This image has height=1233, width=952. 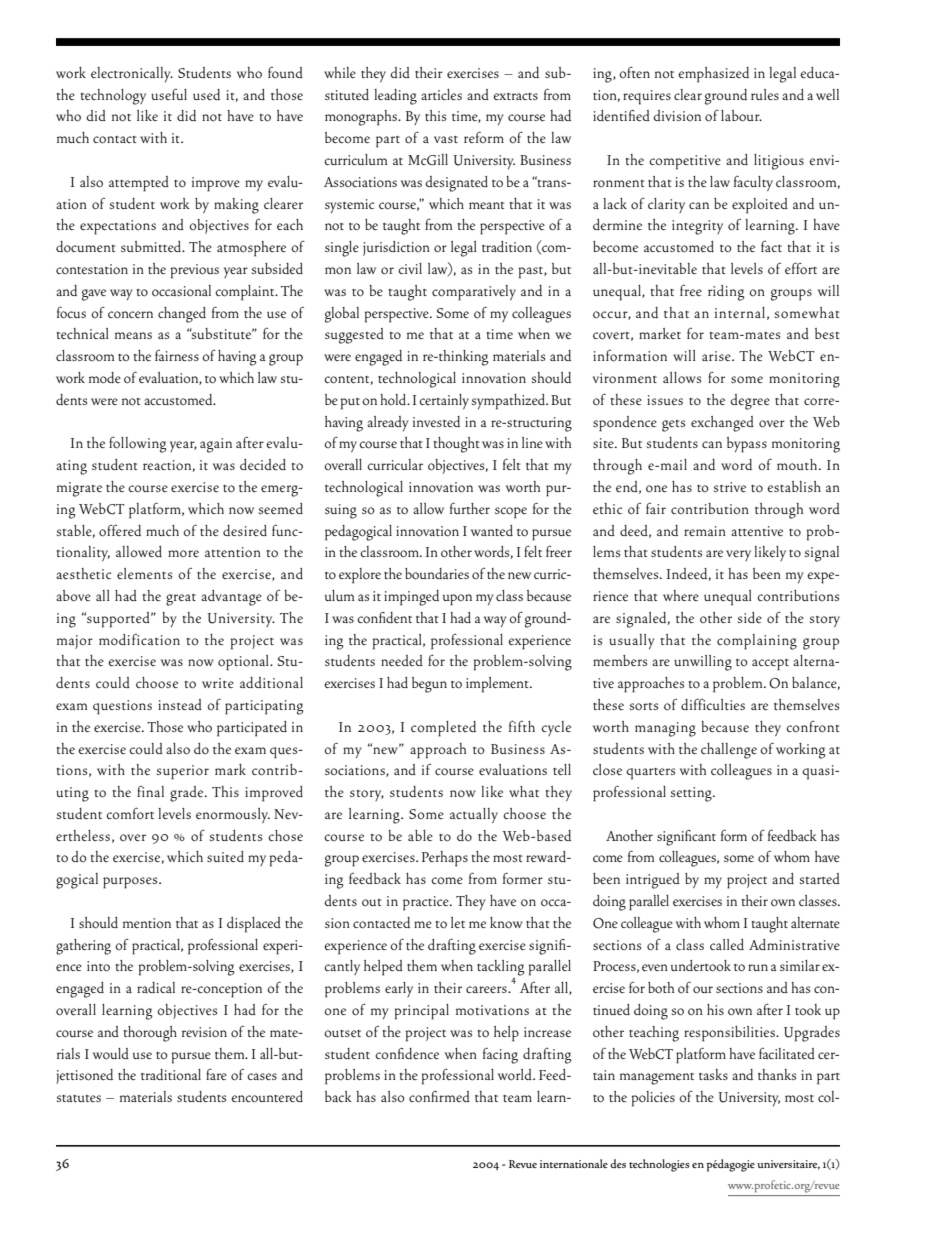 I want to click on statutes, so click(x=78, y=1098).
